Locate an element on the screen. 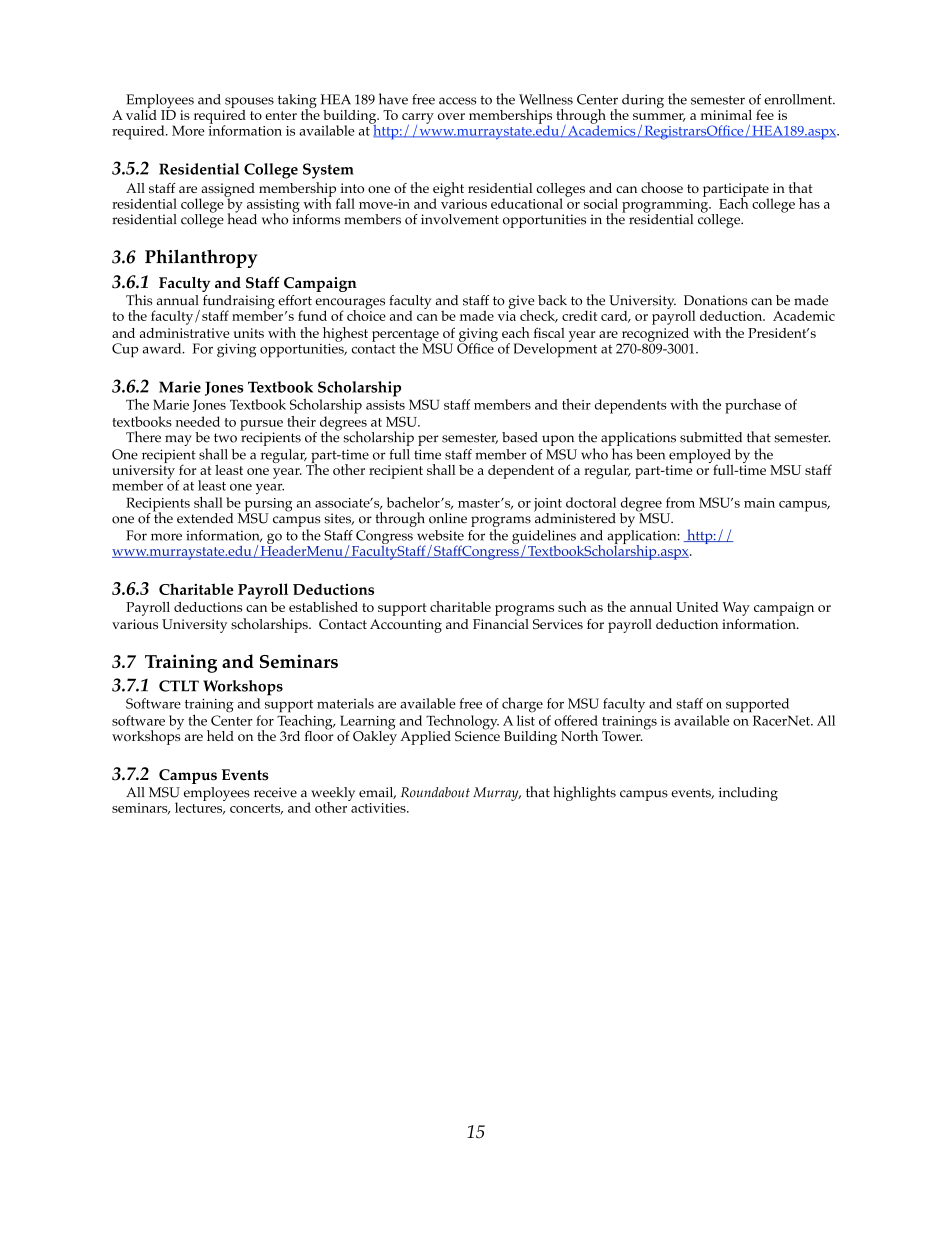 The height and width of the screenshot is (1233, 952). concerts is located at coordinates (256, 809).
